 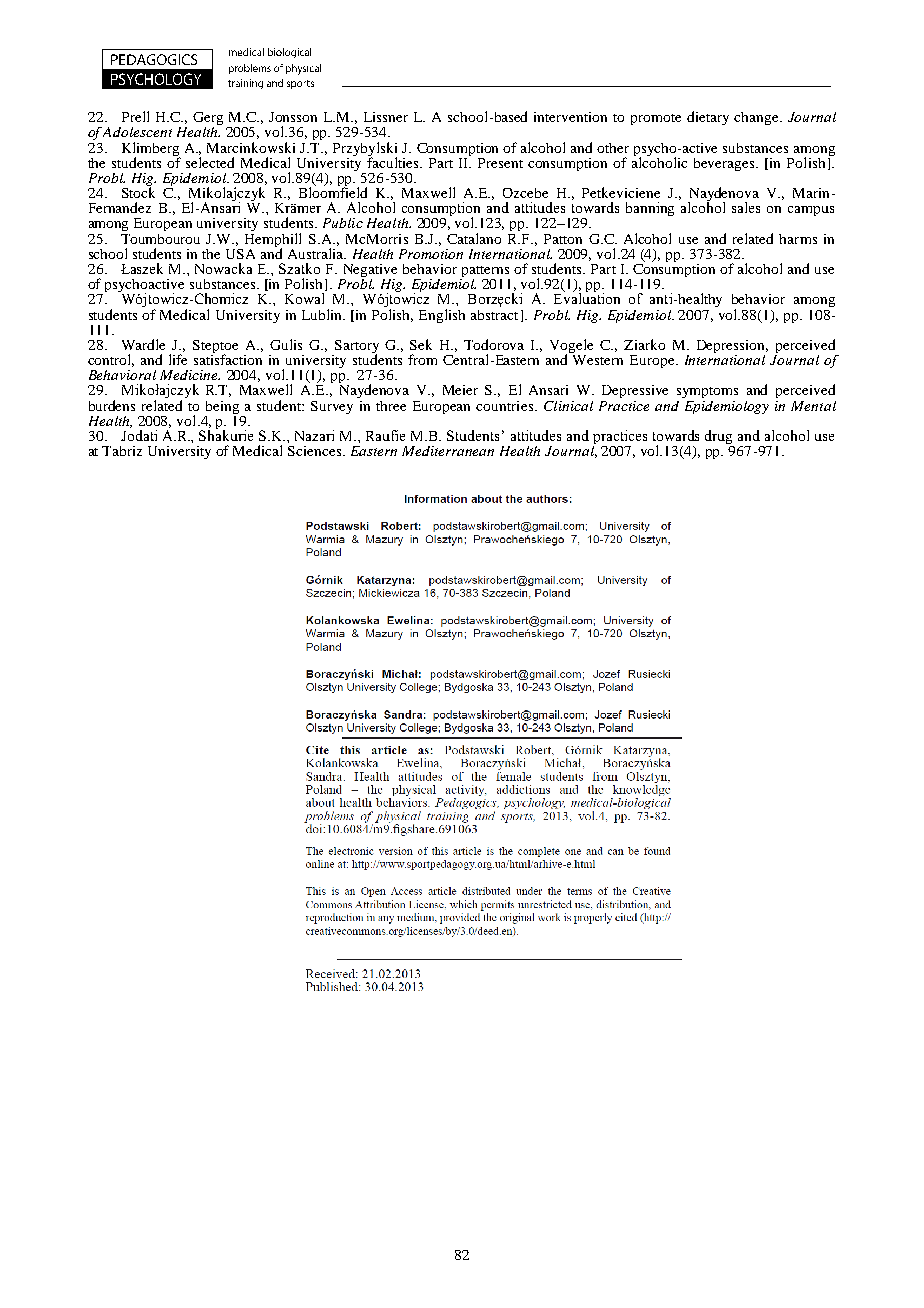 I want to click on Adolescent, so click(x=137, y=132).
